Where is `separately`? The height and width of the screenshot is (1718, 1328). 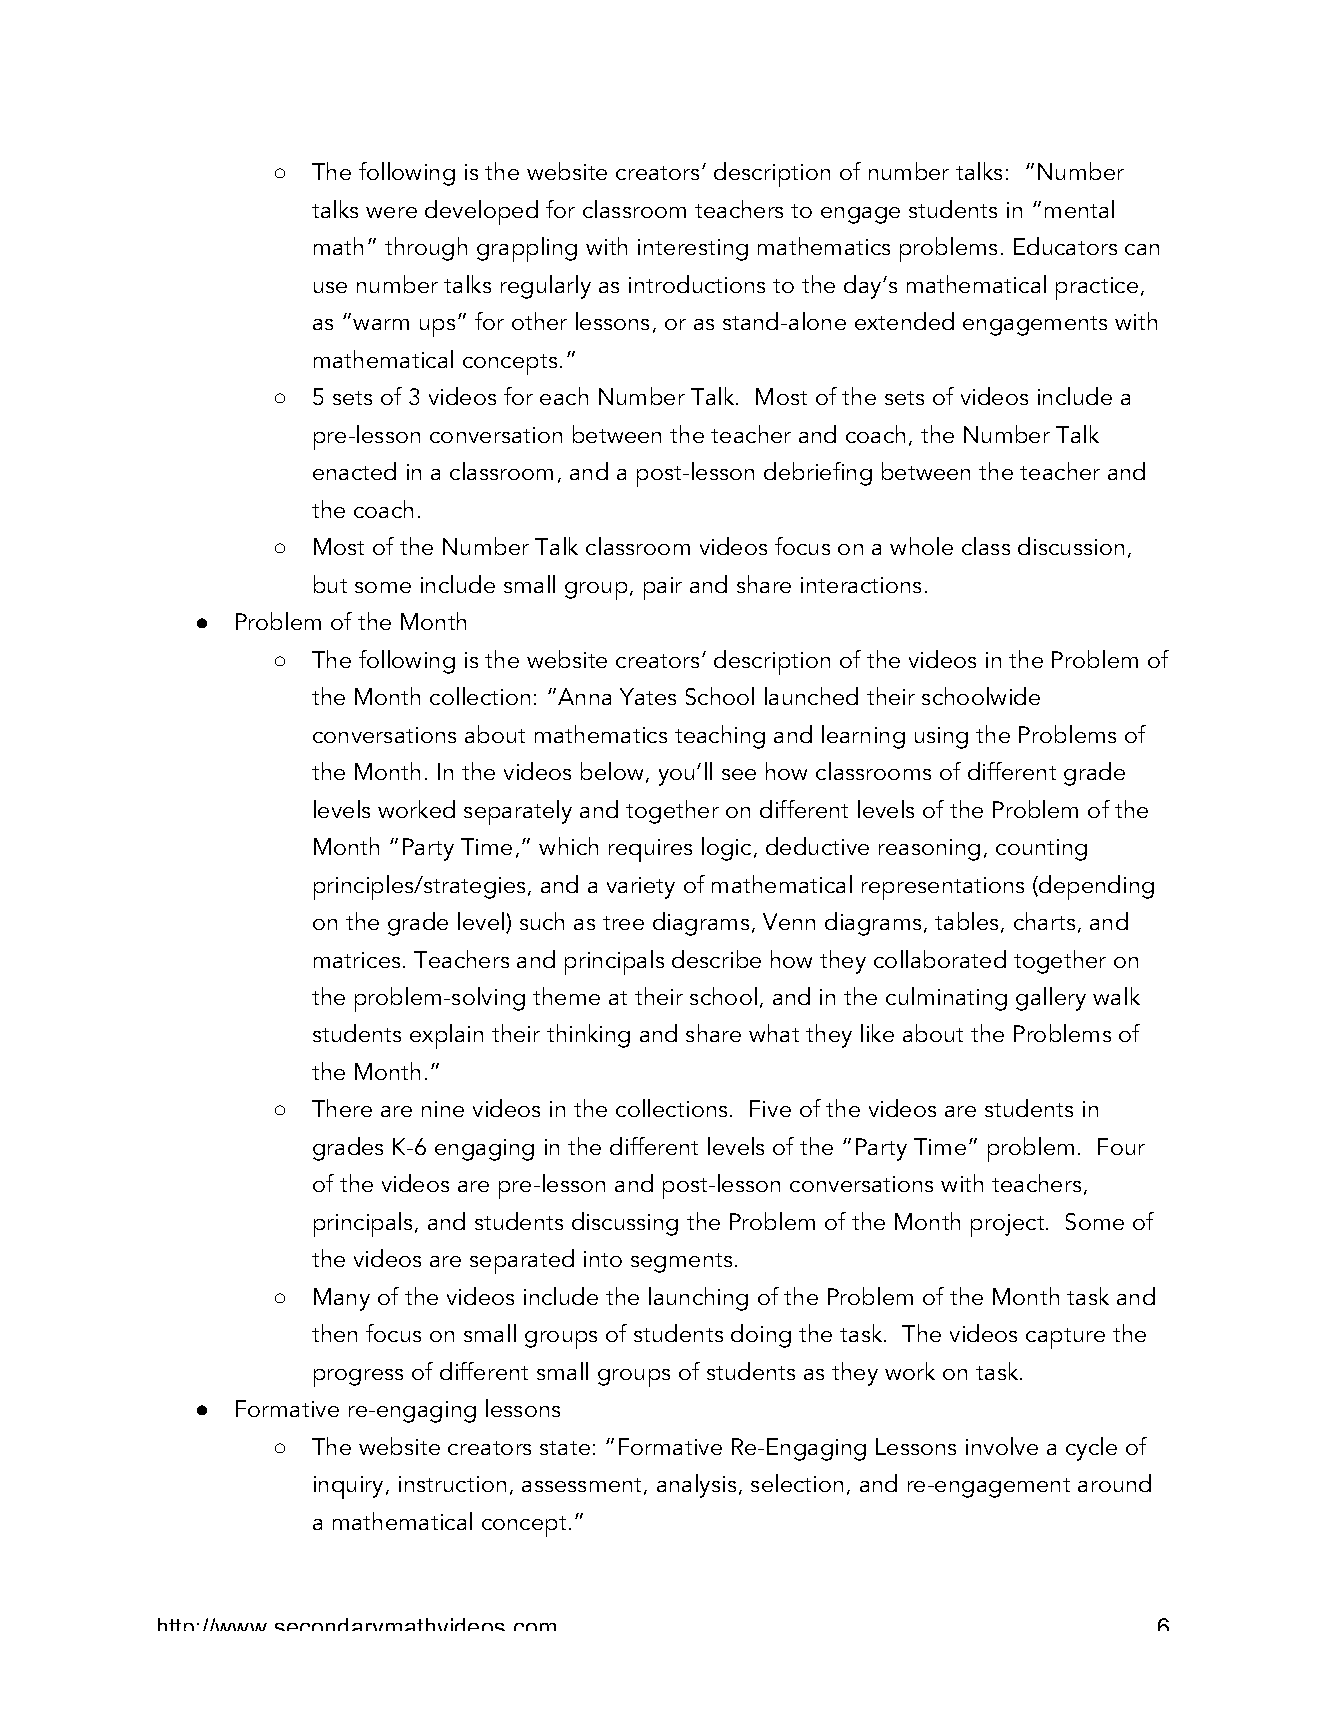 separately is located at coordinates (518, 812).
